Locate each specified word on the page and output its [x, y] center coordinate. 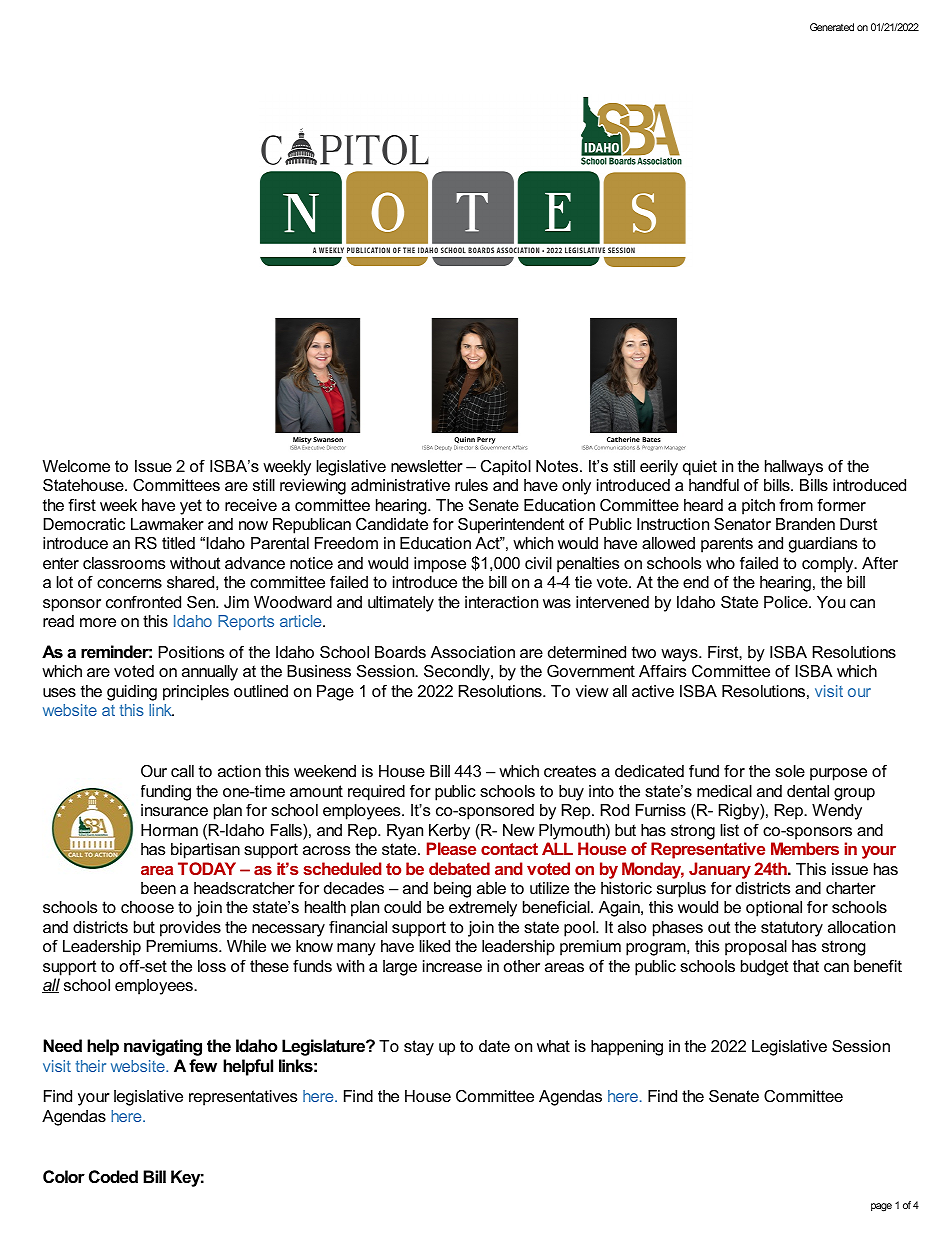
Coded [113, 1176]
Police [787, 602]
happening [627, 1048]
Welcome [76, 466]
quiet [700, 468]
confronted [143, 602]
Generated [832, 27]
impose [440, 565]
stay [419, 1048]
